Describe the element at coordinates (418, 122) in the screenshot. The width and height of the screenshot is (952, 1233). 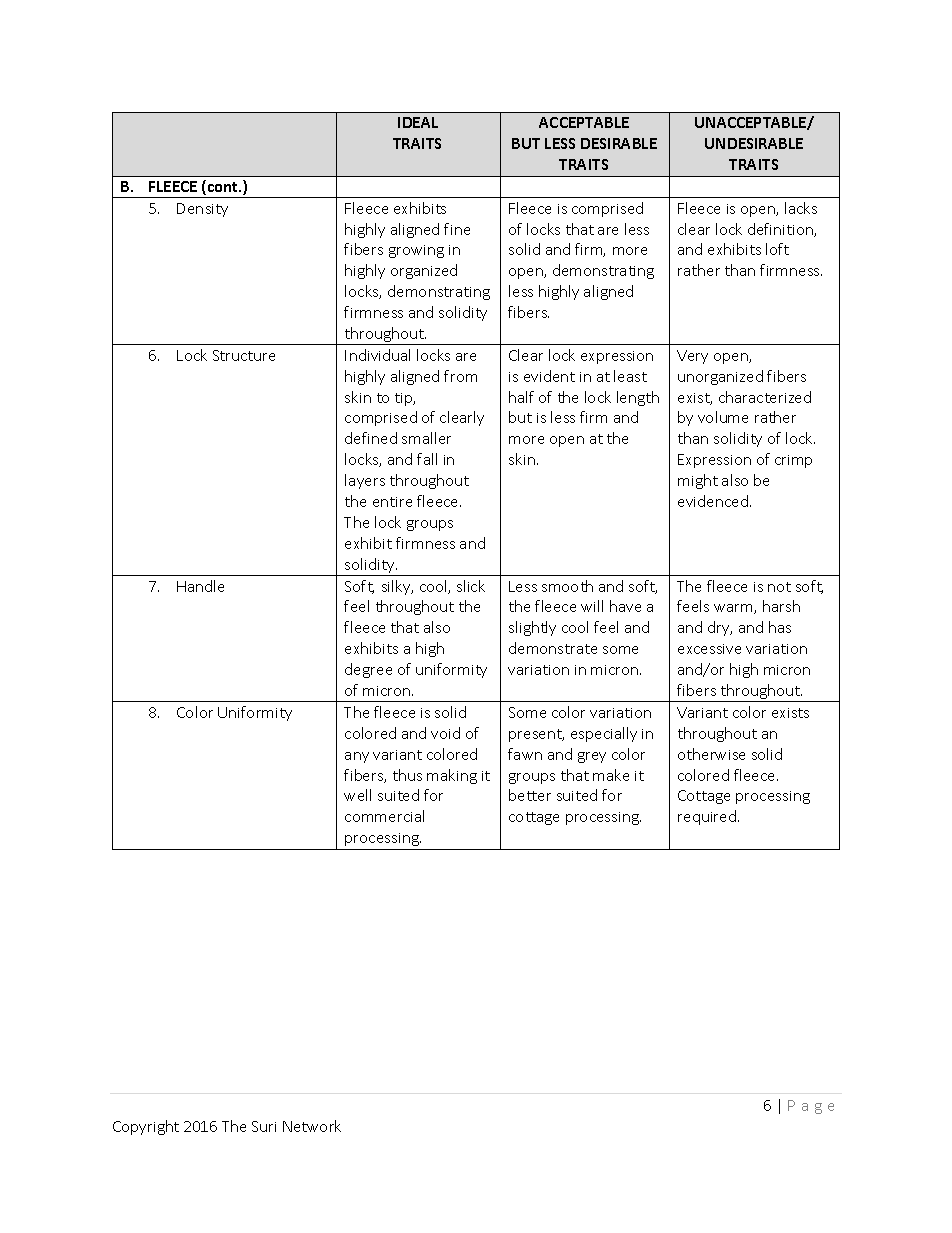
I see `IDEAL` at that location.
